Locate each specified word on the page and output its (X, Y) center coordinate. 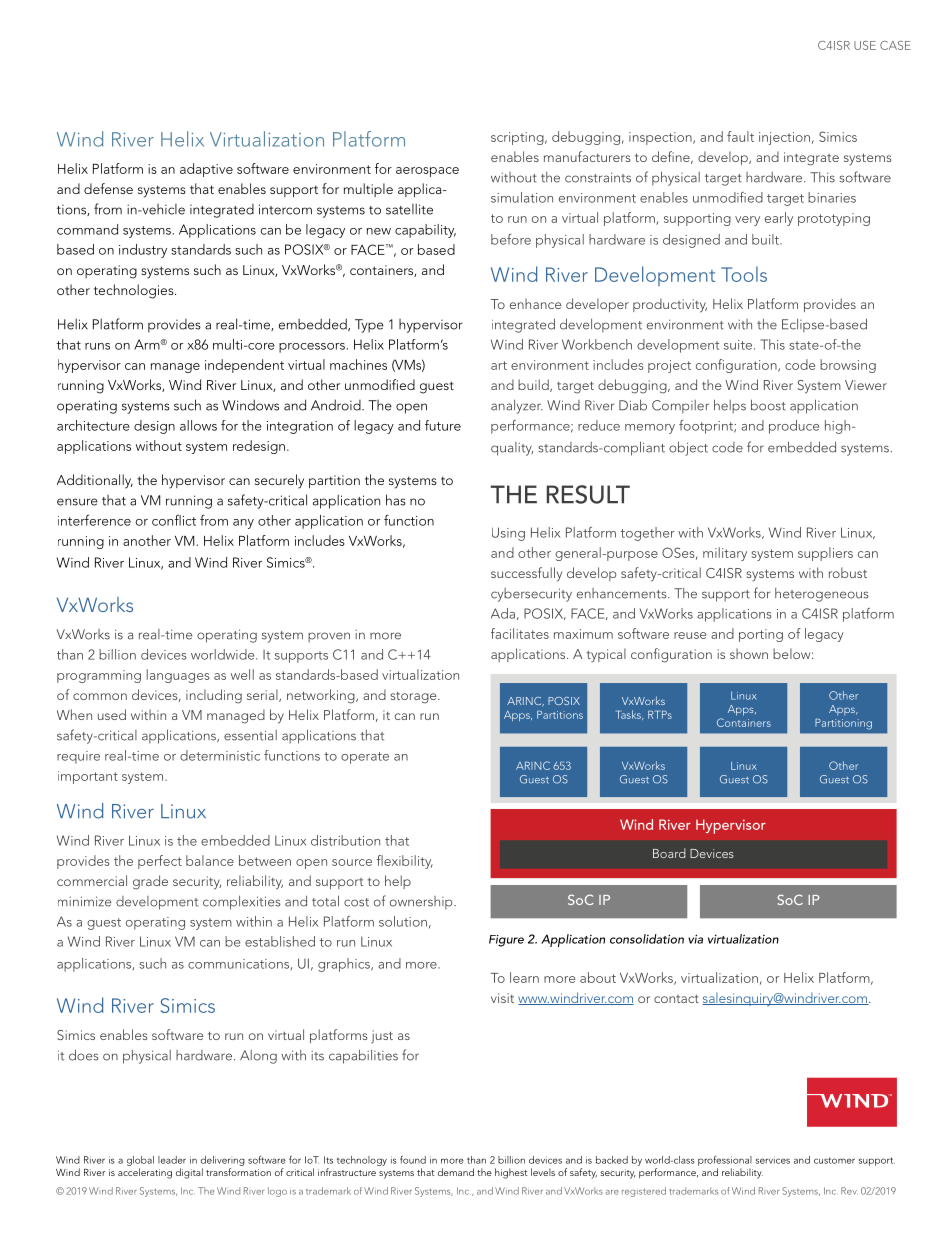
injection (784, 138)
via (695, 939)
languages (178, 676)
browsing (848, 366)
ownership (422, 903)
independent (244, 366)
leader (172, 1160)
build (534, 385)
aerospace (427, 172)
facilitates (520, 633)
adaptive (206, 170)
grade (150, 882)
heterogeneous (822, 595)
